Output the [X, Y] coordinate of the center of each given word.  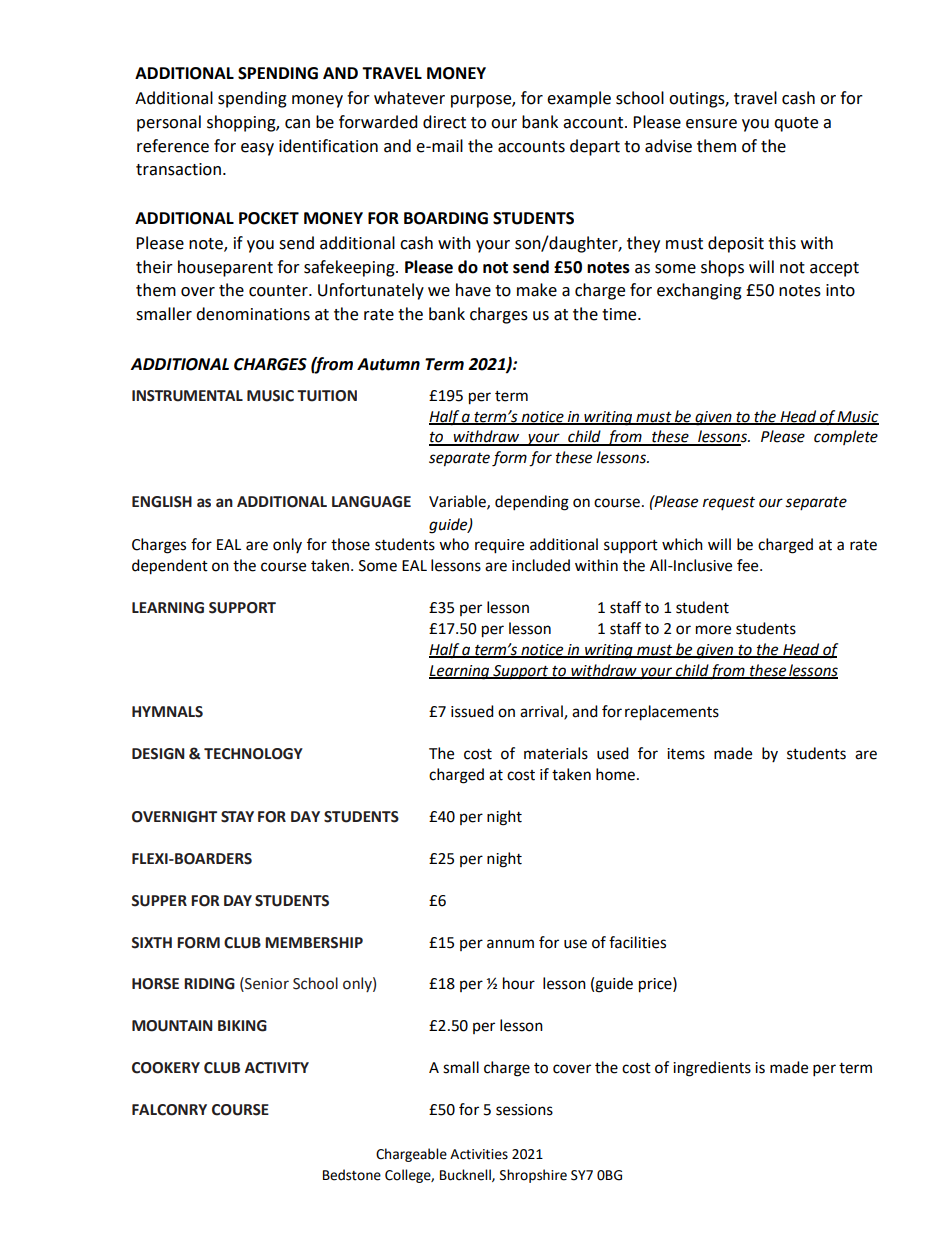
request [729, 503]
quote [796, 124]
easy [257, 149]
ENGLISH [162, 502]
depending [532, 503]
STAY [237, 817]
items [686, 754]
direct [444, 122]
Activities [479, 1154]
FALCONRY [169, 1110]
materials [556, 753]
